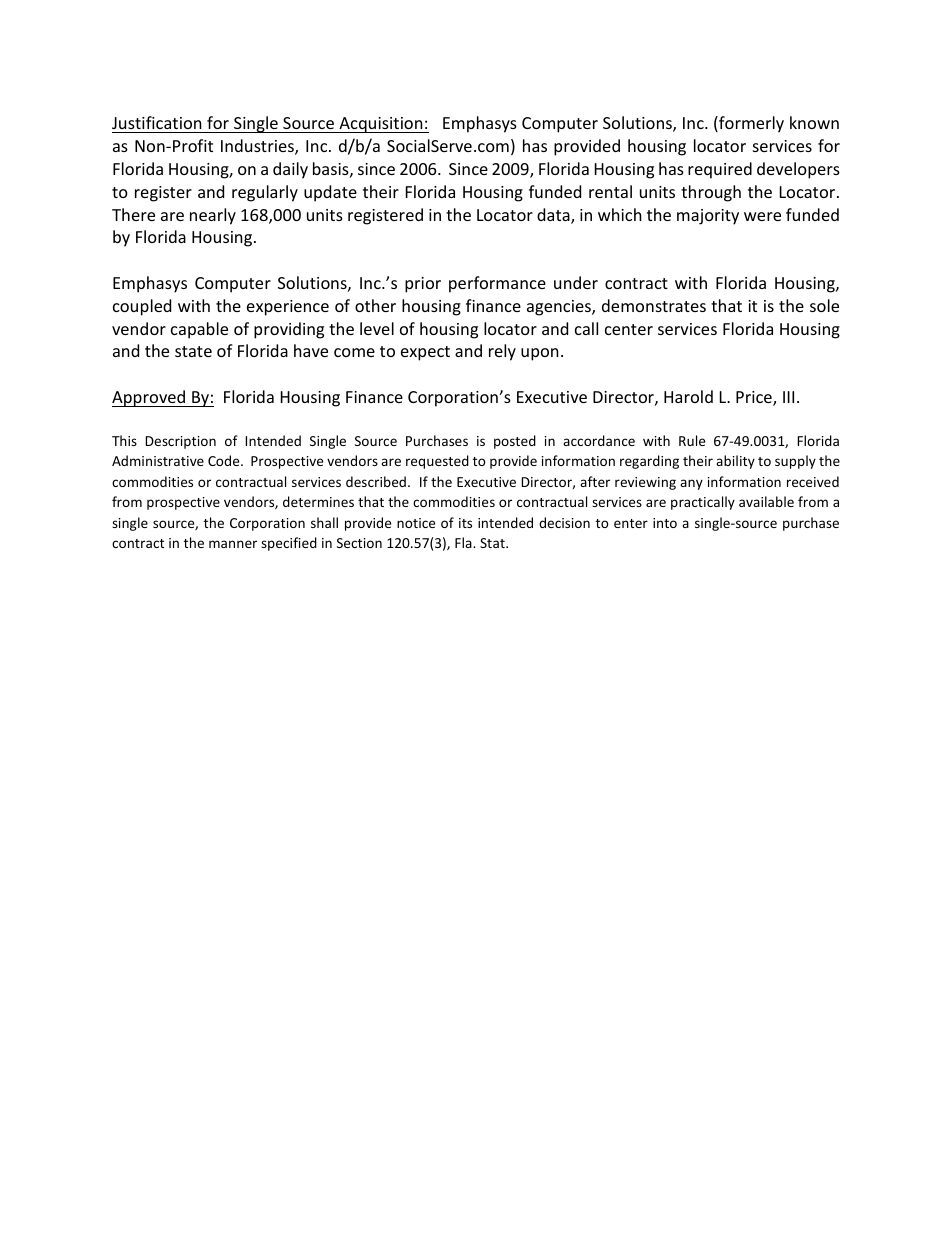 This screenshot has width=952, height=1233. Describe the element at coordinates (497, 284) in the screenshot. I see `performance` at that location.
